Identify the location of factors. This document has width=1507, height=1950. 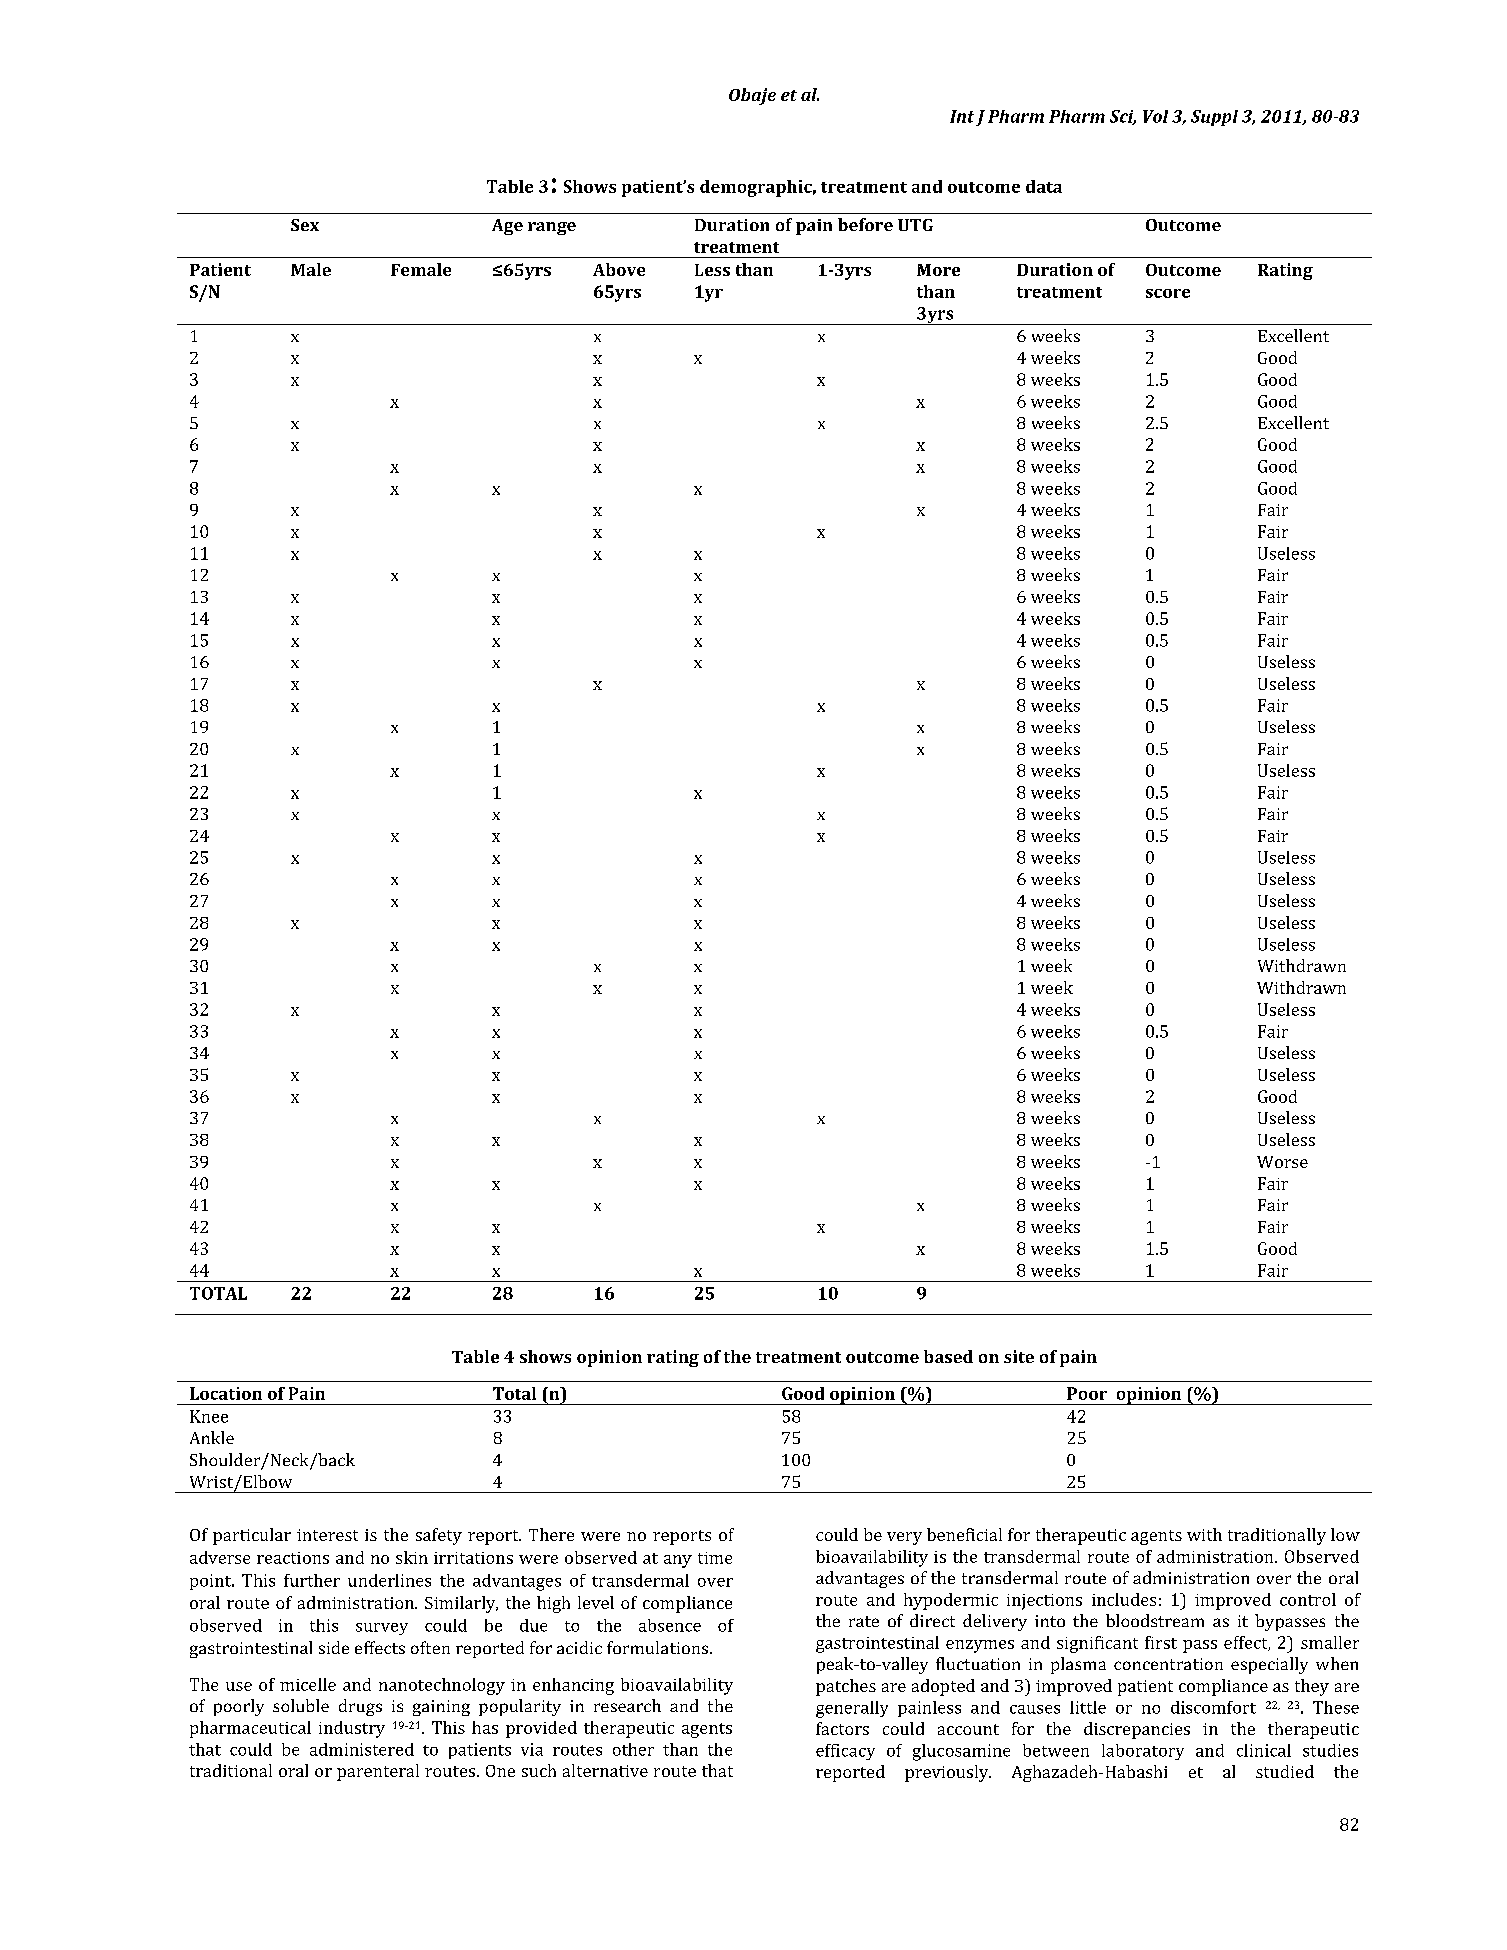
(842, 1728).
